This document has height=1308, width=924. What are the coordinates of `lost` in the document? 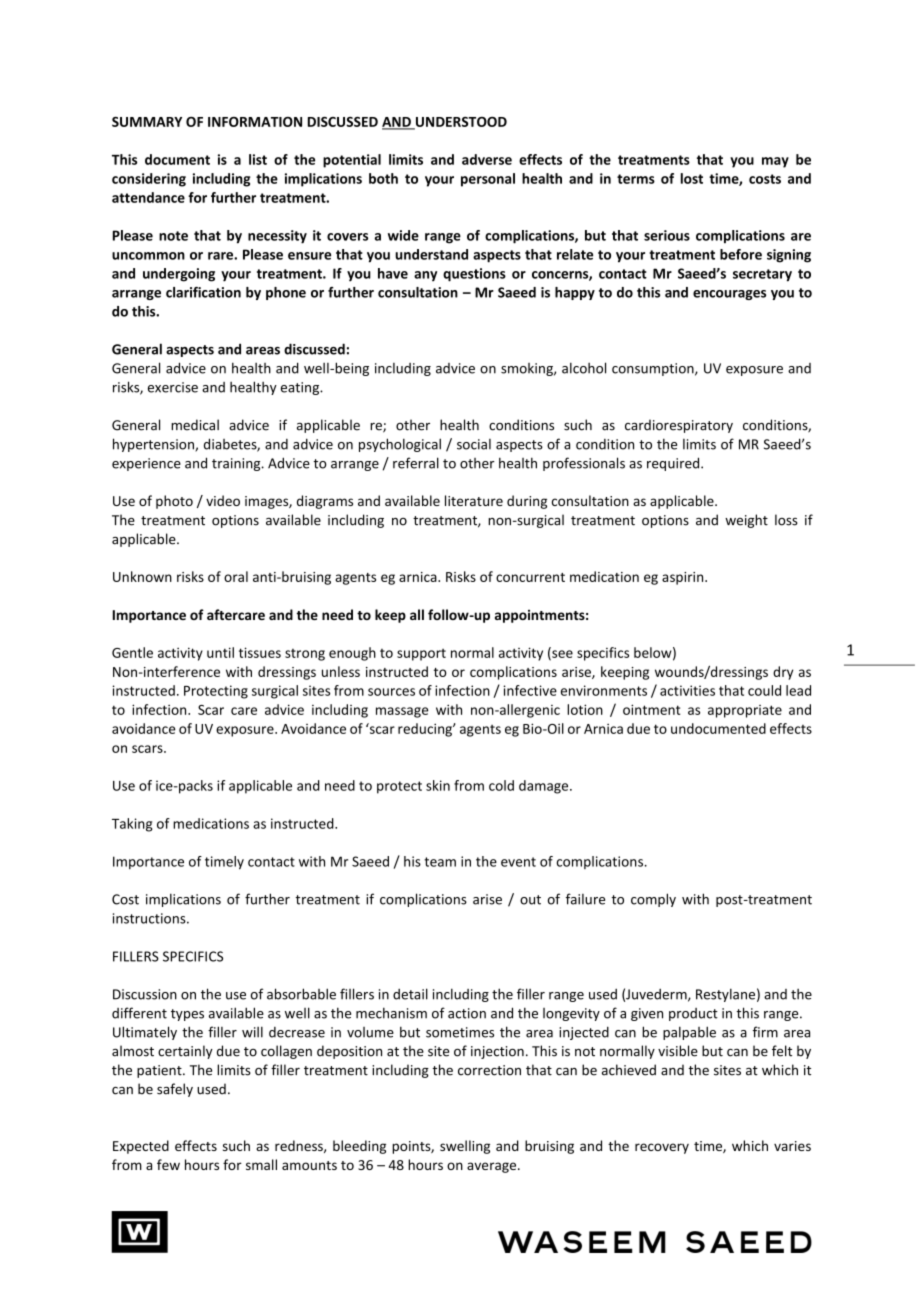 It's located at (692, 178).
